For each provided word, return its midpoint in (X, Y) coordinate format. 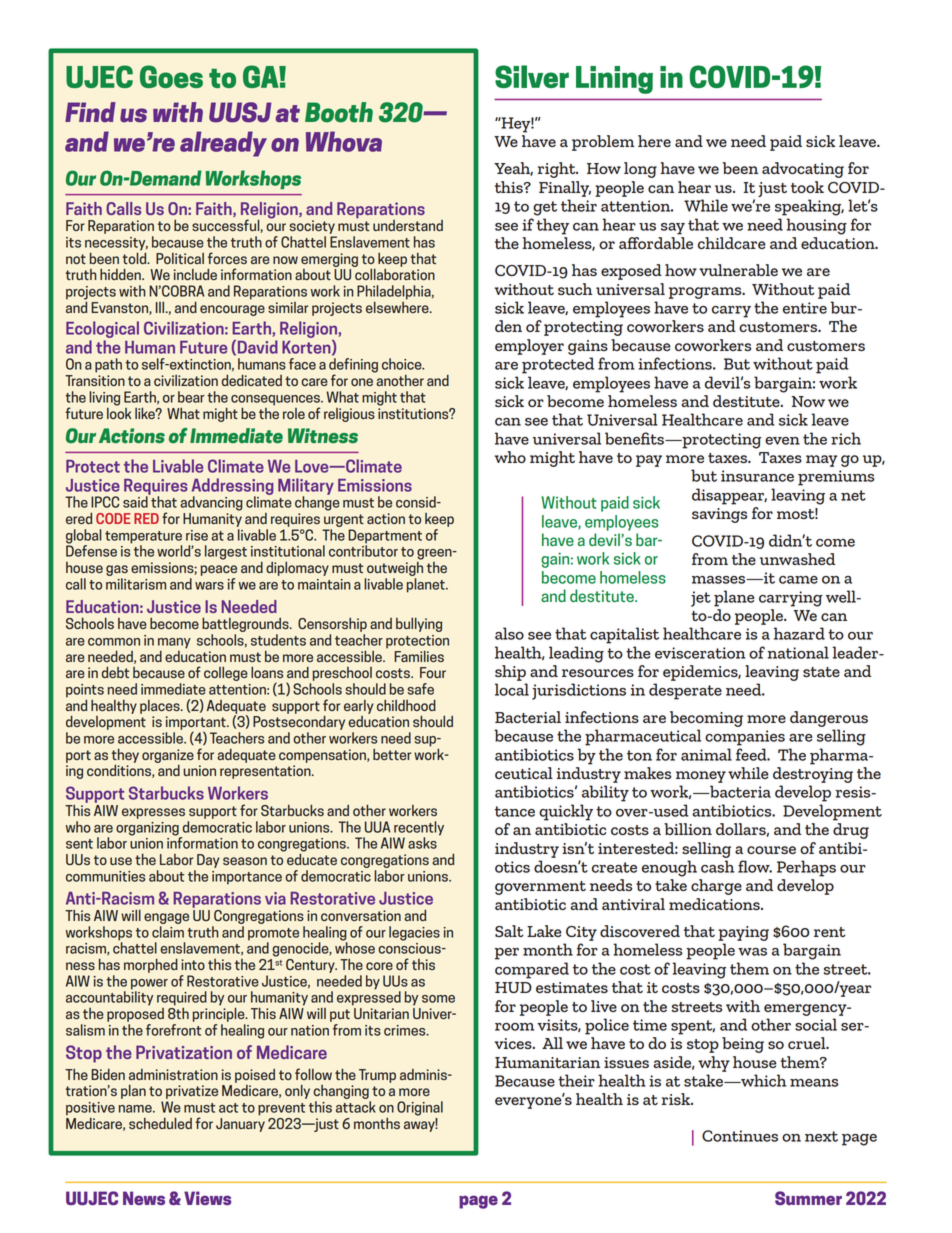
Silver (532, 76)
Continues (740, 1136)
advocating (803, 170)
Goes (171, 76)
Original (420, 1108)
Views (207, 1198)
